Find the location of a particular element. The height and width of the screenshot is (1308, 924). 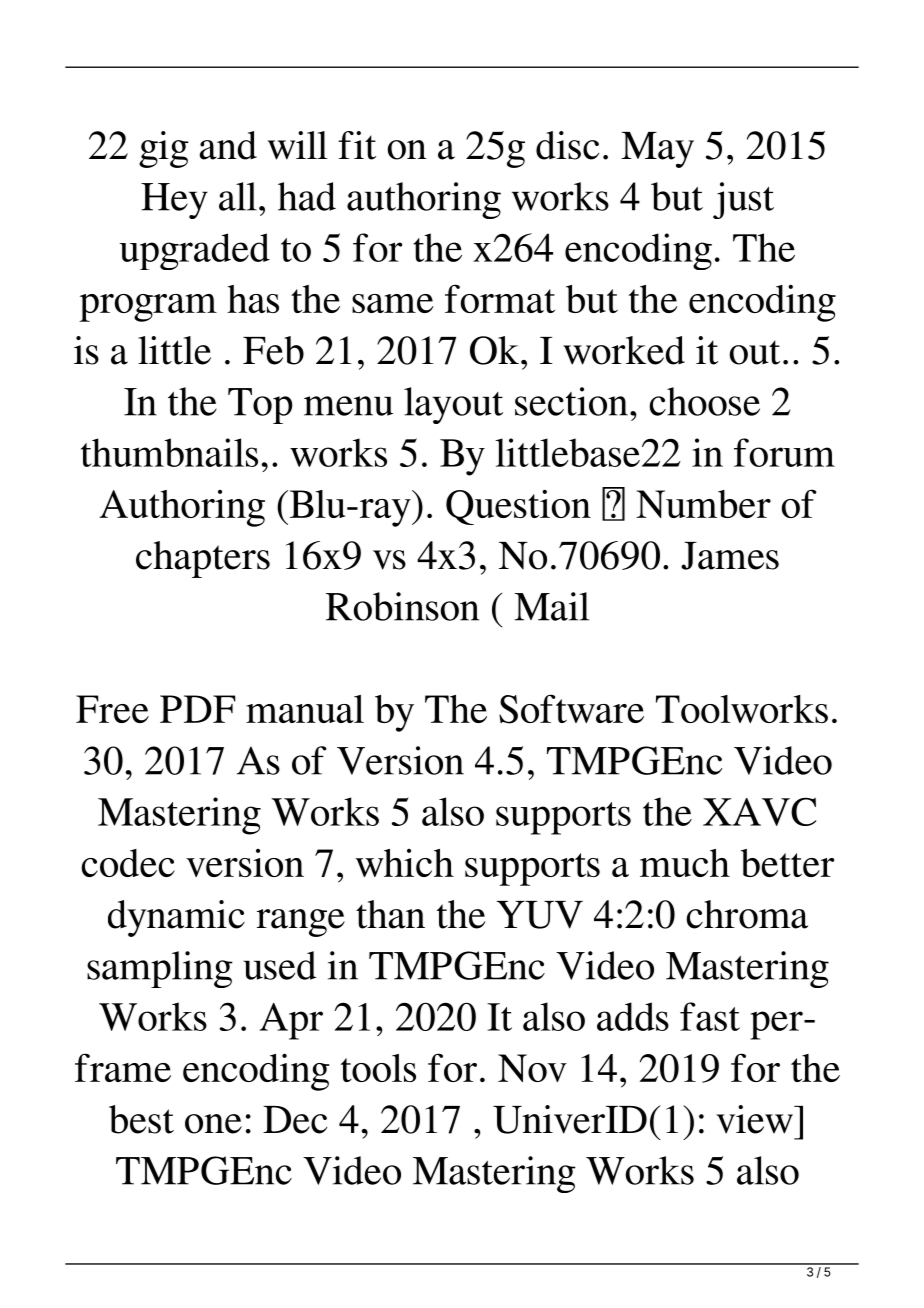

much is located at coordinates (685, 863).
